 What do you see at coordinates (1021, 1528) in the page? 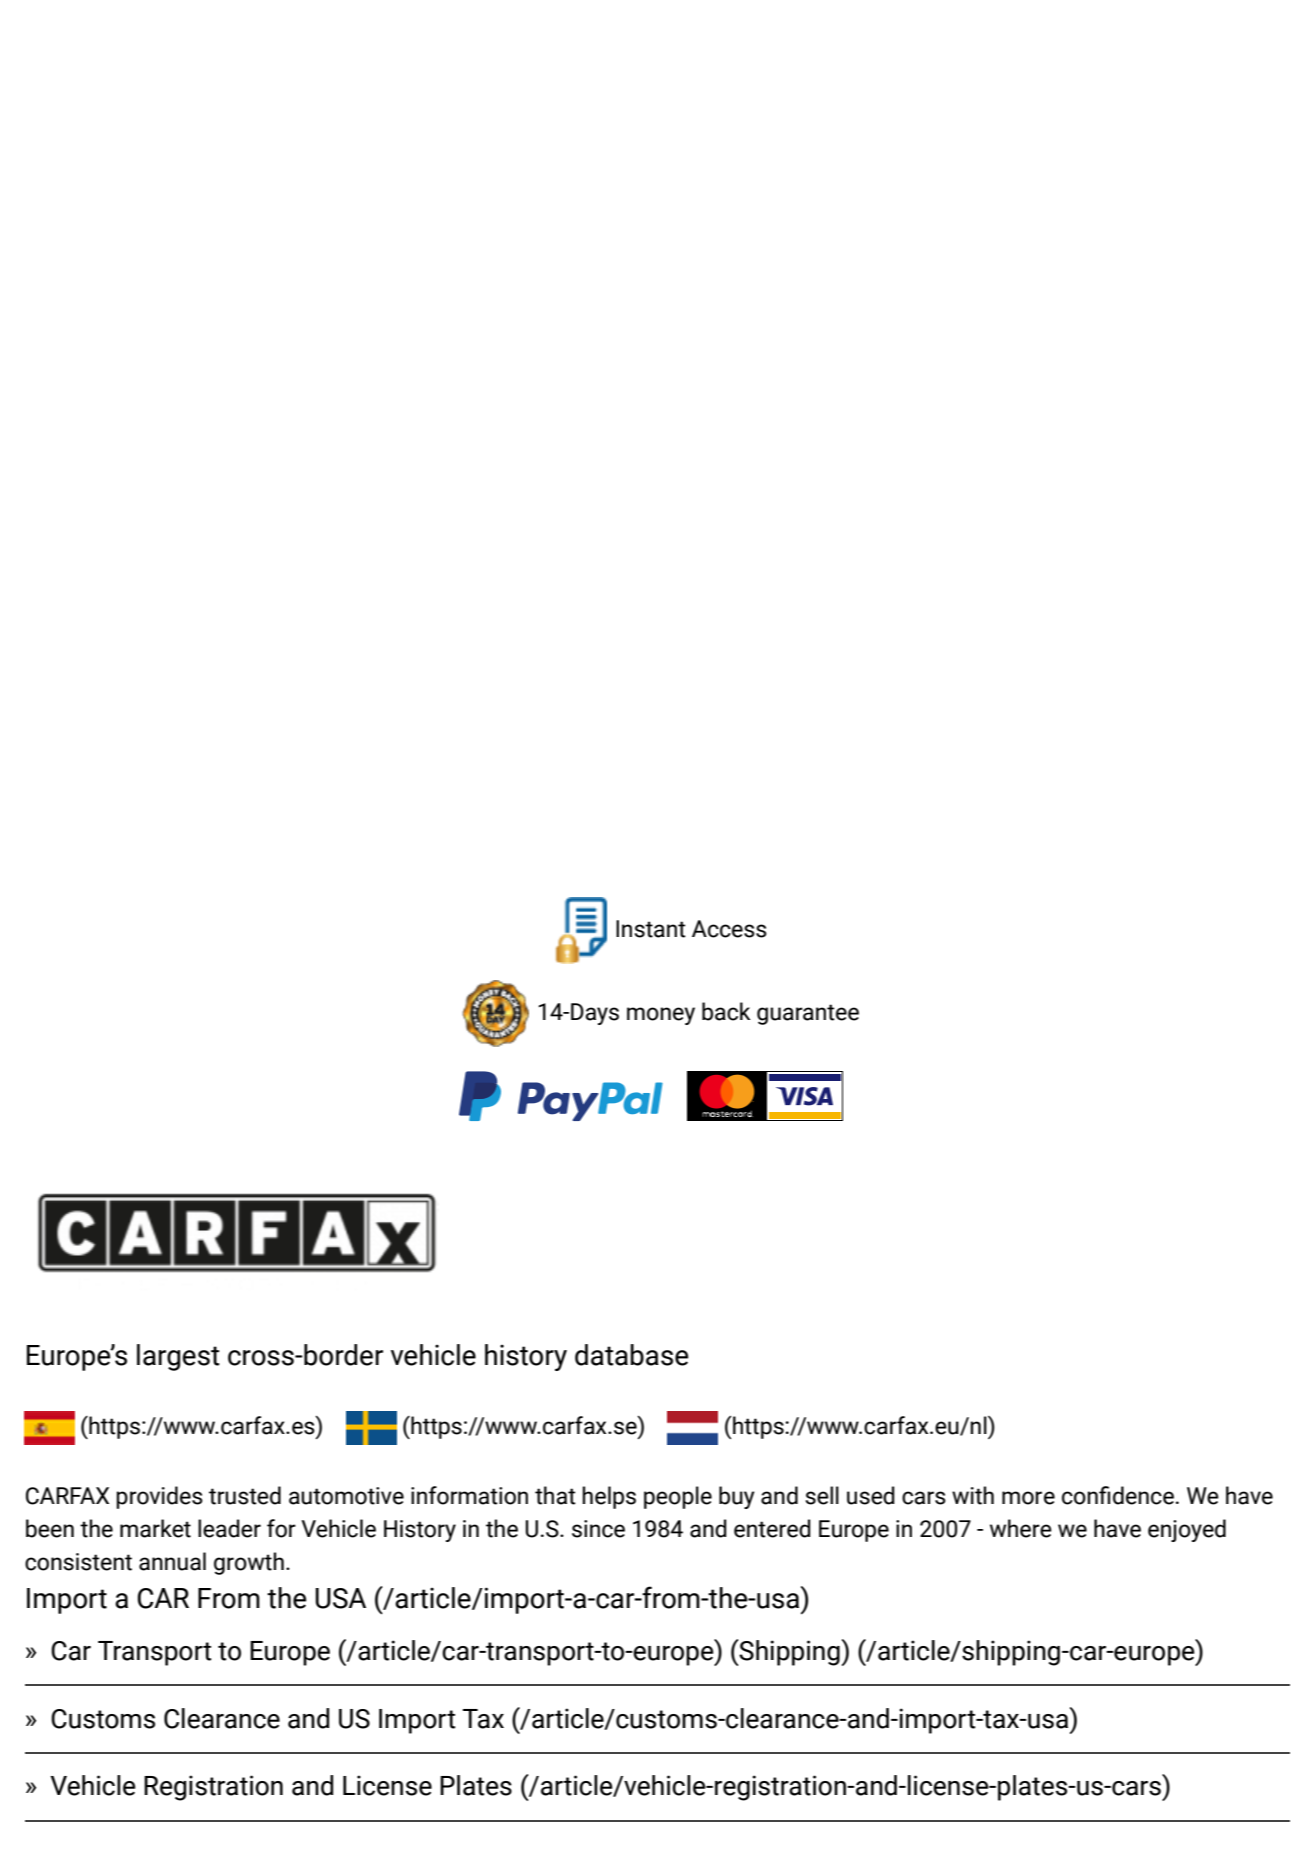
I see `where` at bounding box center [1021, 1528].
